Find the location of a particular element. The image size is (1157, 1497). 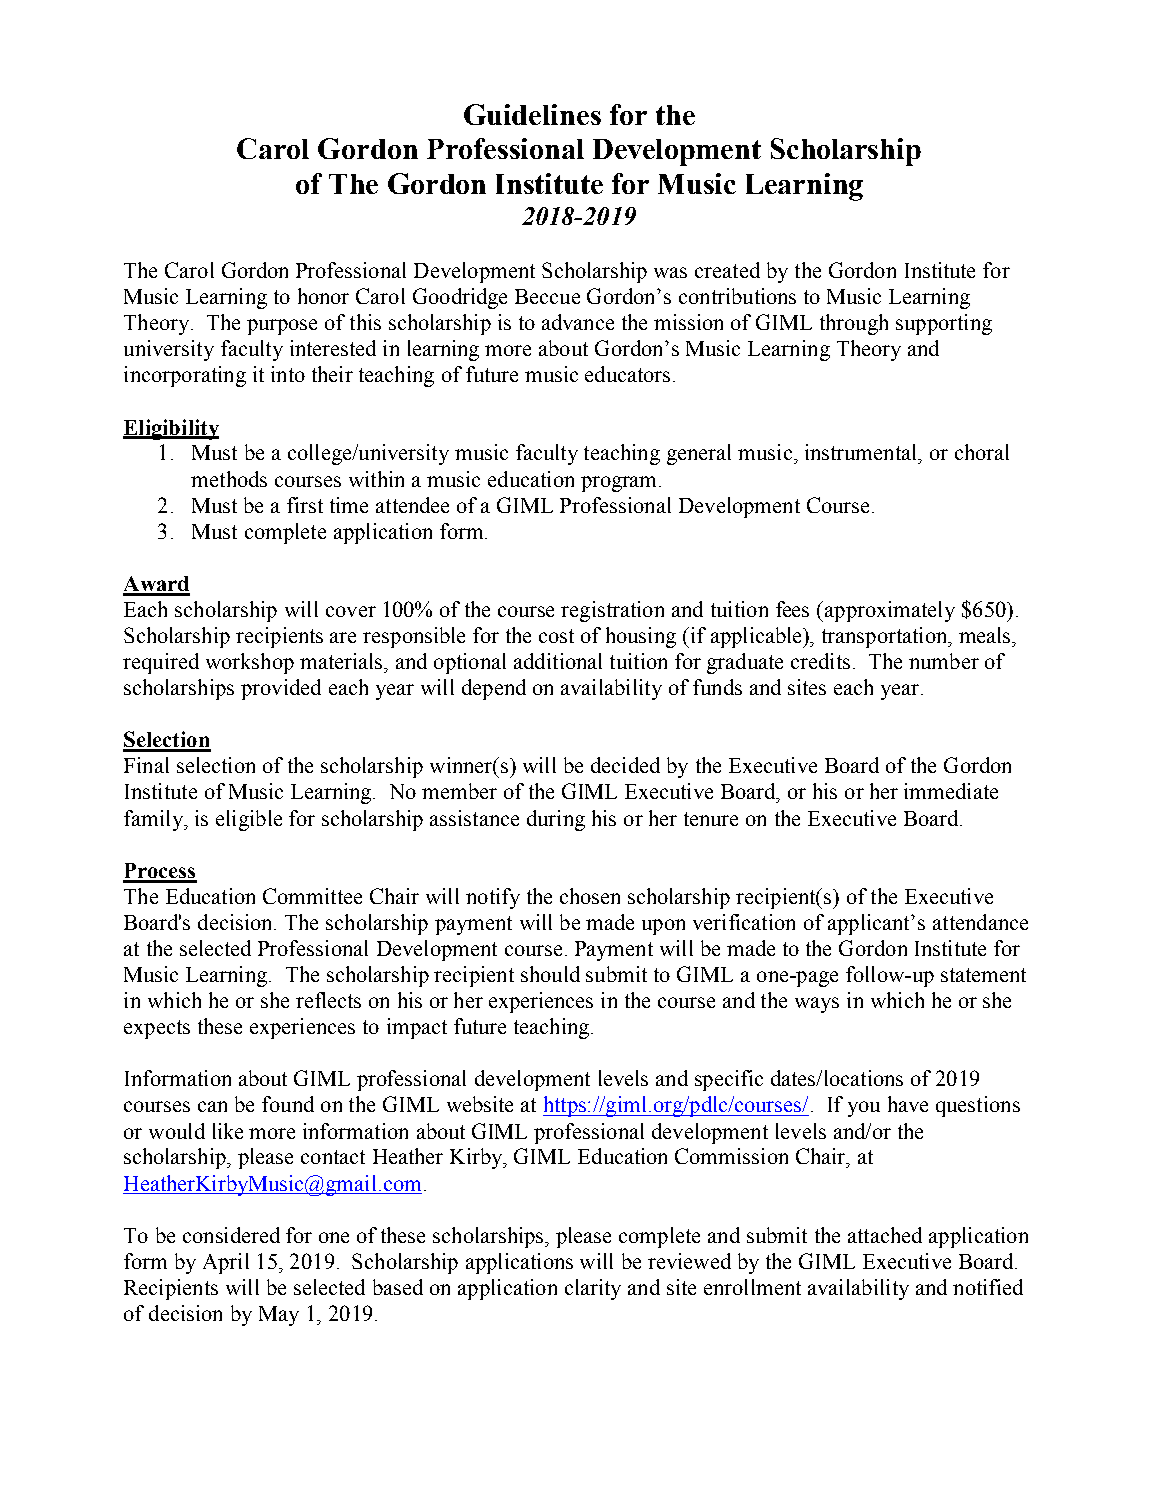

clarity is located at coordinates (593, 1289).
